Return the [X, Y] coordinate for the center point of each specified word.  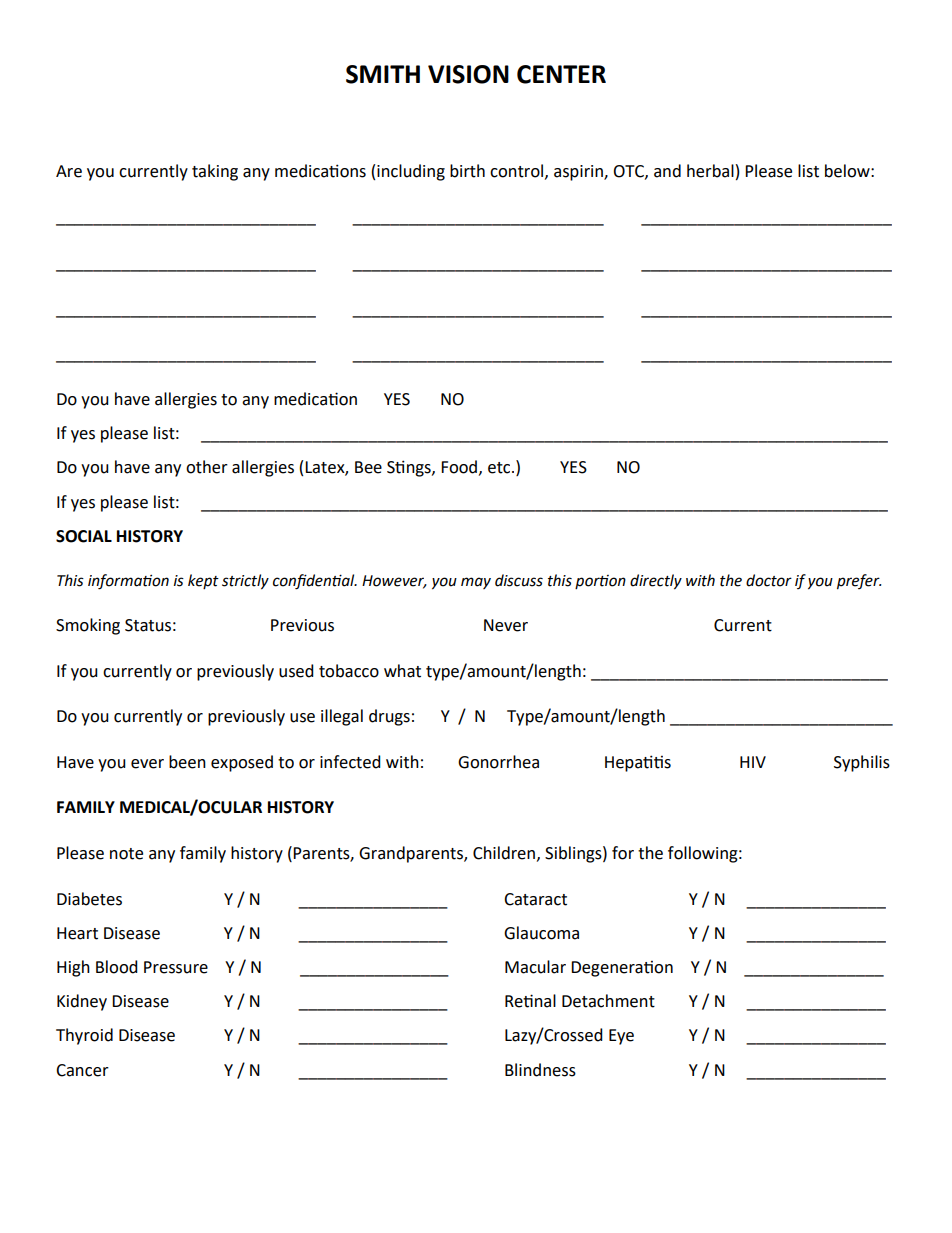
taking [215, 172]
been [187, 762]
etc [500, 468]
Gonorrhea [498, 762]
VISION [468, 74]
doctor [769, 580]
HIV [753, 762]
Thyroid [84, 1036]
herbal [710, 171]
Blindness [540, 1070]
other [207, 467]
